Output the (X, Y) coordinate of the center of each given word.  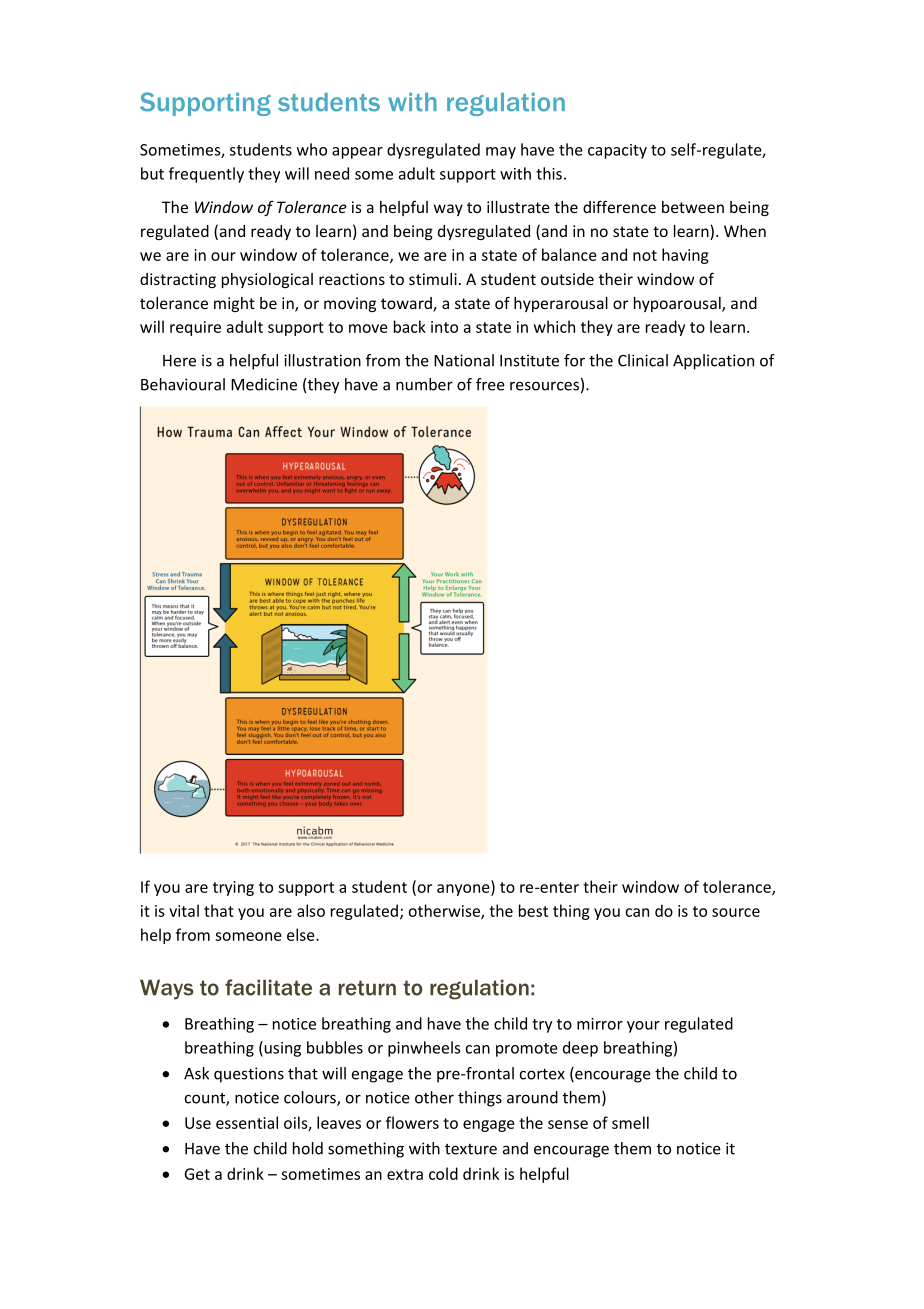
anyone (464, 890)
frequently (206, 175)
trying (233, 888)
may (501, 153)
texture (471, 1149)
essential (247, 1122)
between (693, 207)
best (533, 910)
